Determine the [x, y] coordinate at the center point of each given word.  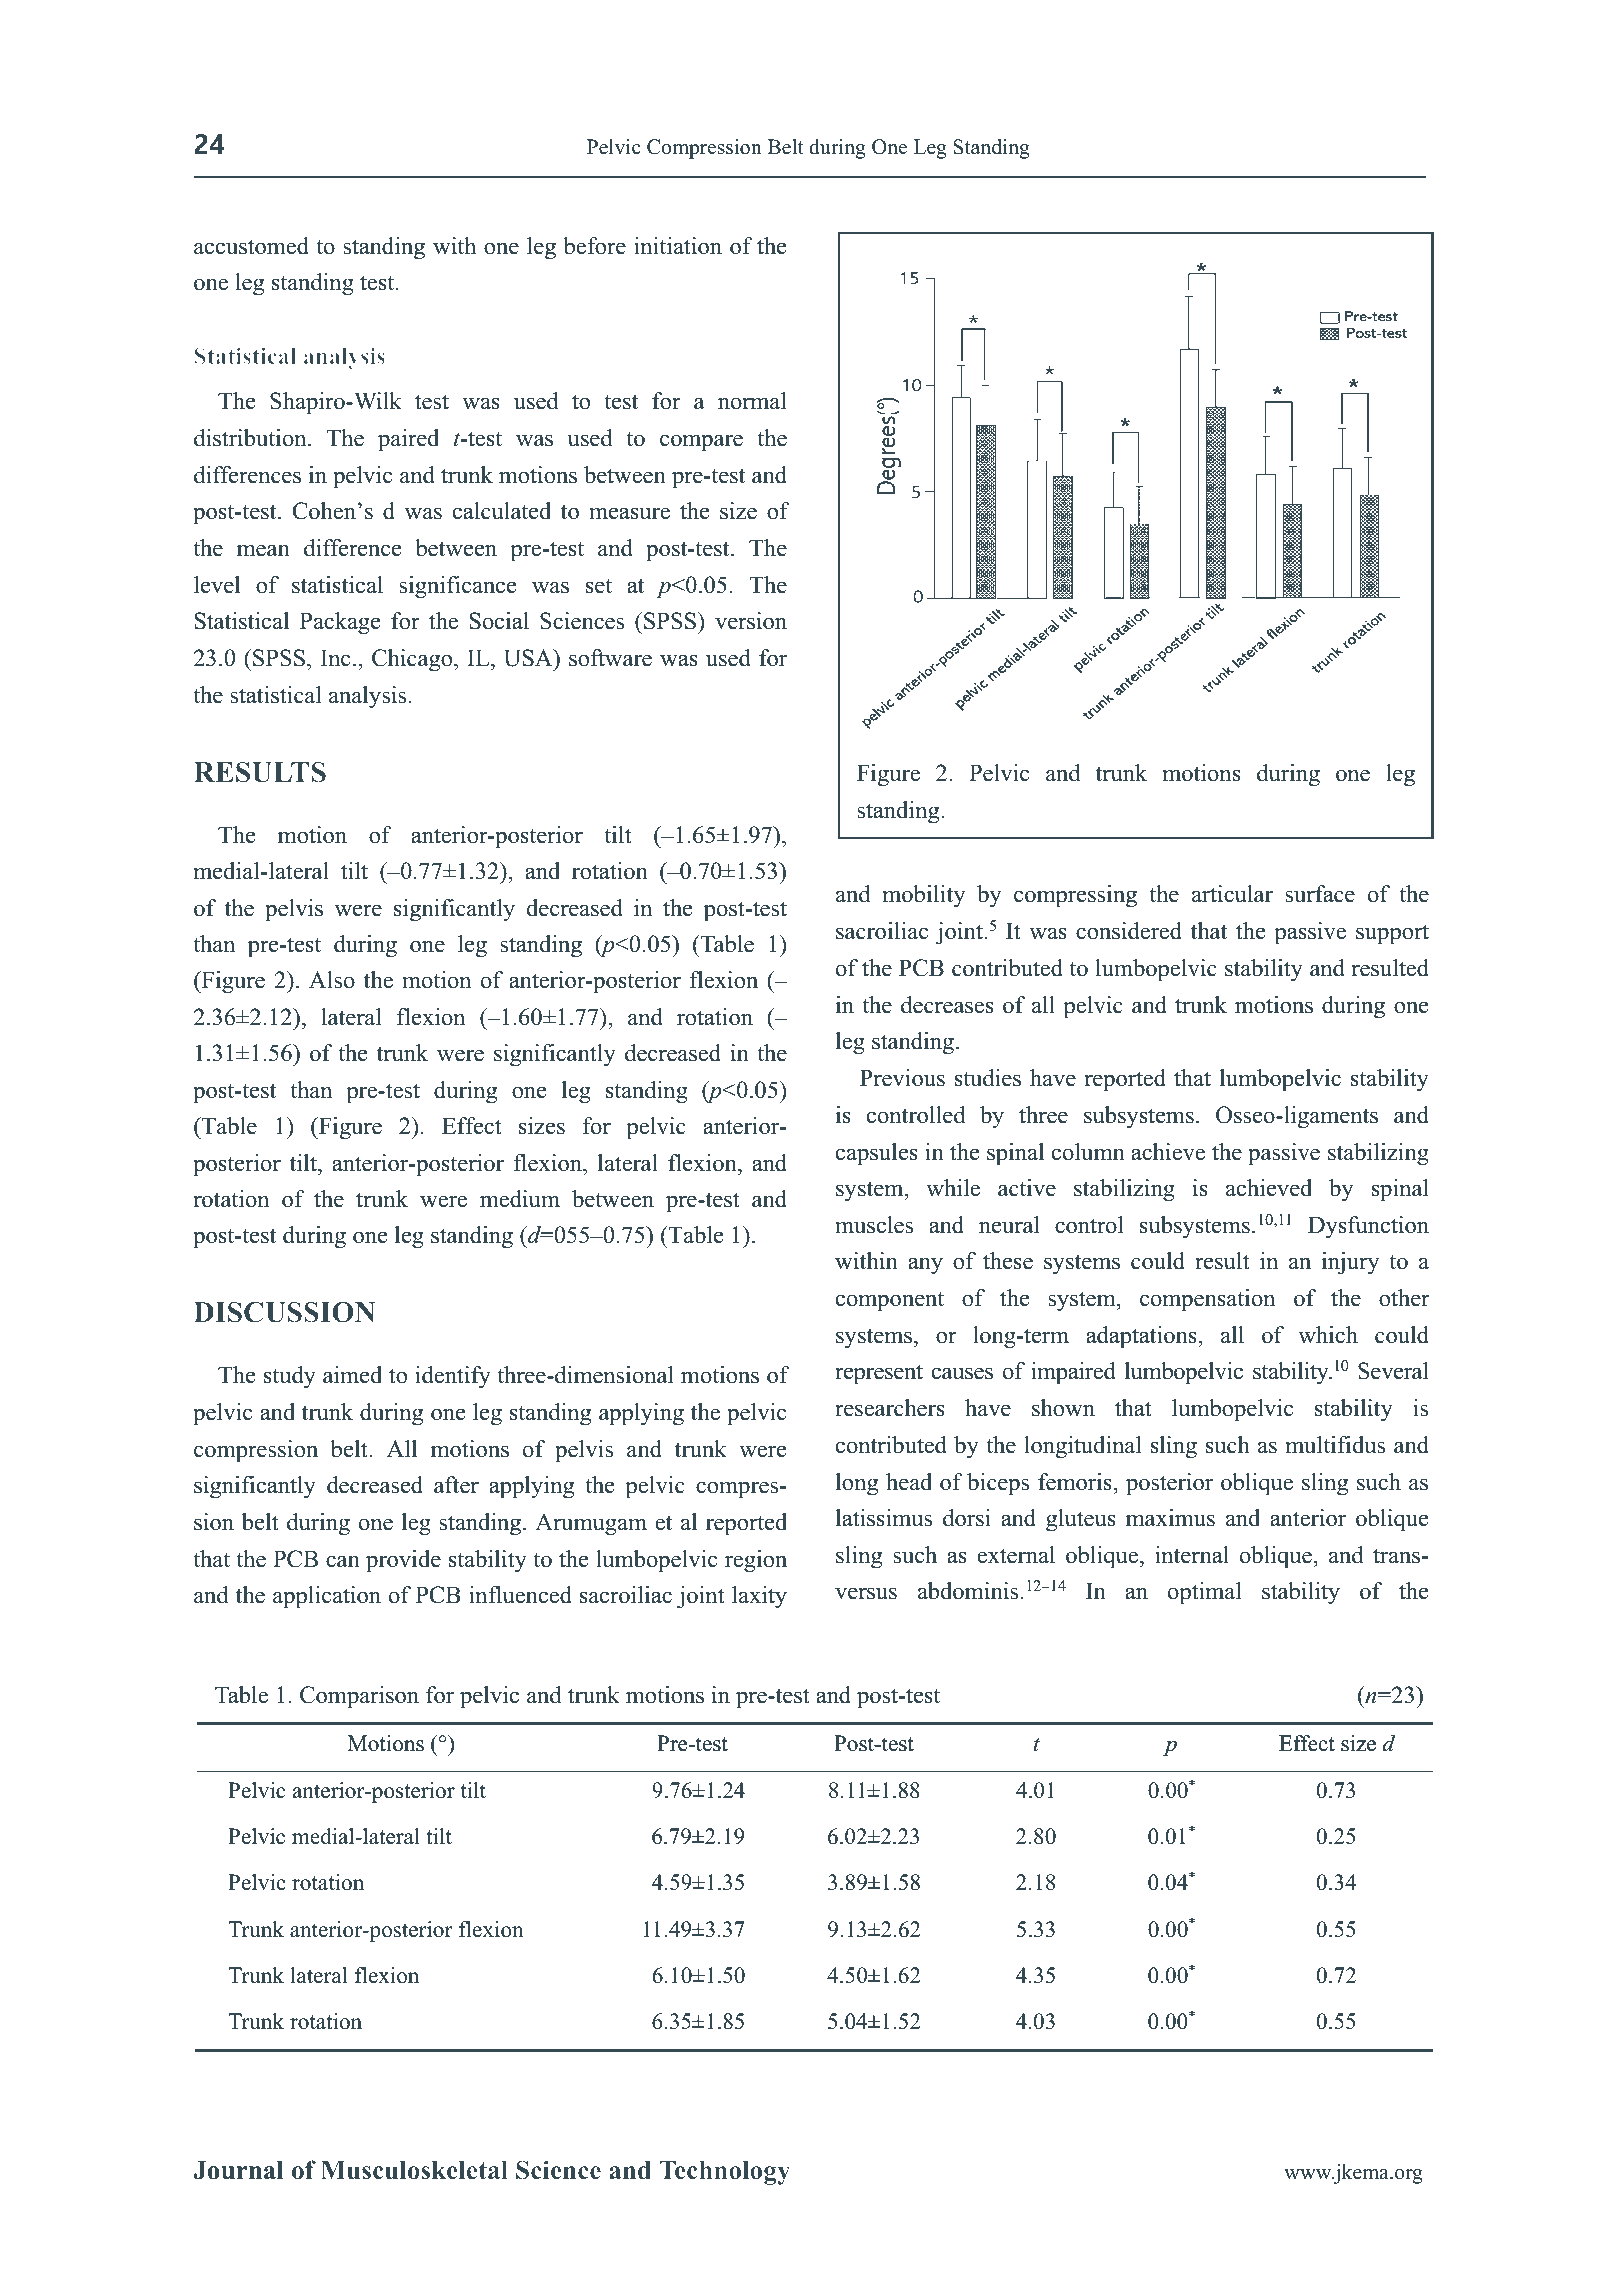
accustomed [251, 246]
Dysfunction [1368, 1227]
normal [752, 401]
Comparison [359, 1697]
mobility [923, 896]
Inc [335, 658]
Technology [724, 2173]
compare [701, 443]
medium [520, 1199]
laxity [759, 1597]
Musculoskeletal [414, 2170]
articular [1232, 894]
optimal [1205, 1593]
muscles [874, 1225]
